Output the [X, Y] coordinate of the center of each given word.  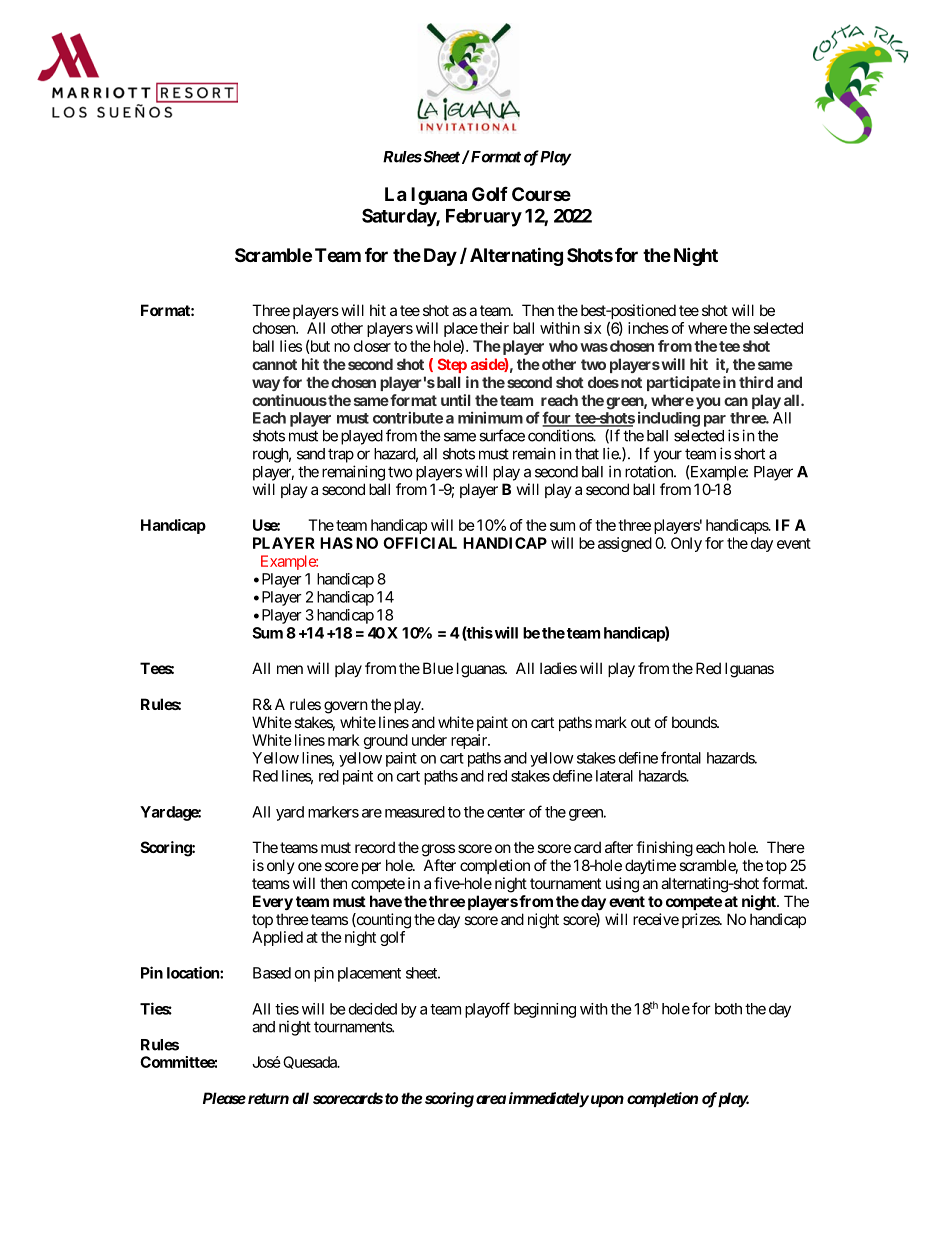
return [267, 1098]
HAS [336, 543]
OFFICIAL [420, 543]
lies [291, 346]
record [375, 847]
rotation [650, 471]
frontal [681, 757]
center [506, 812]
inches [648, 328]
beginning [545, 1010]
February [484, 218]
